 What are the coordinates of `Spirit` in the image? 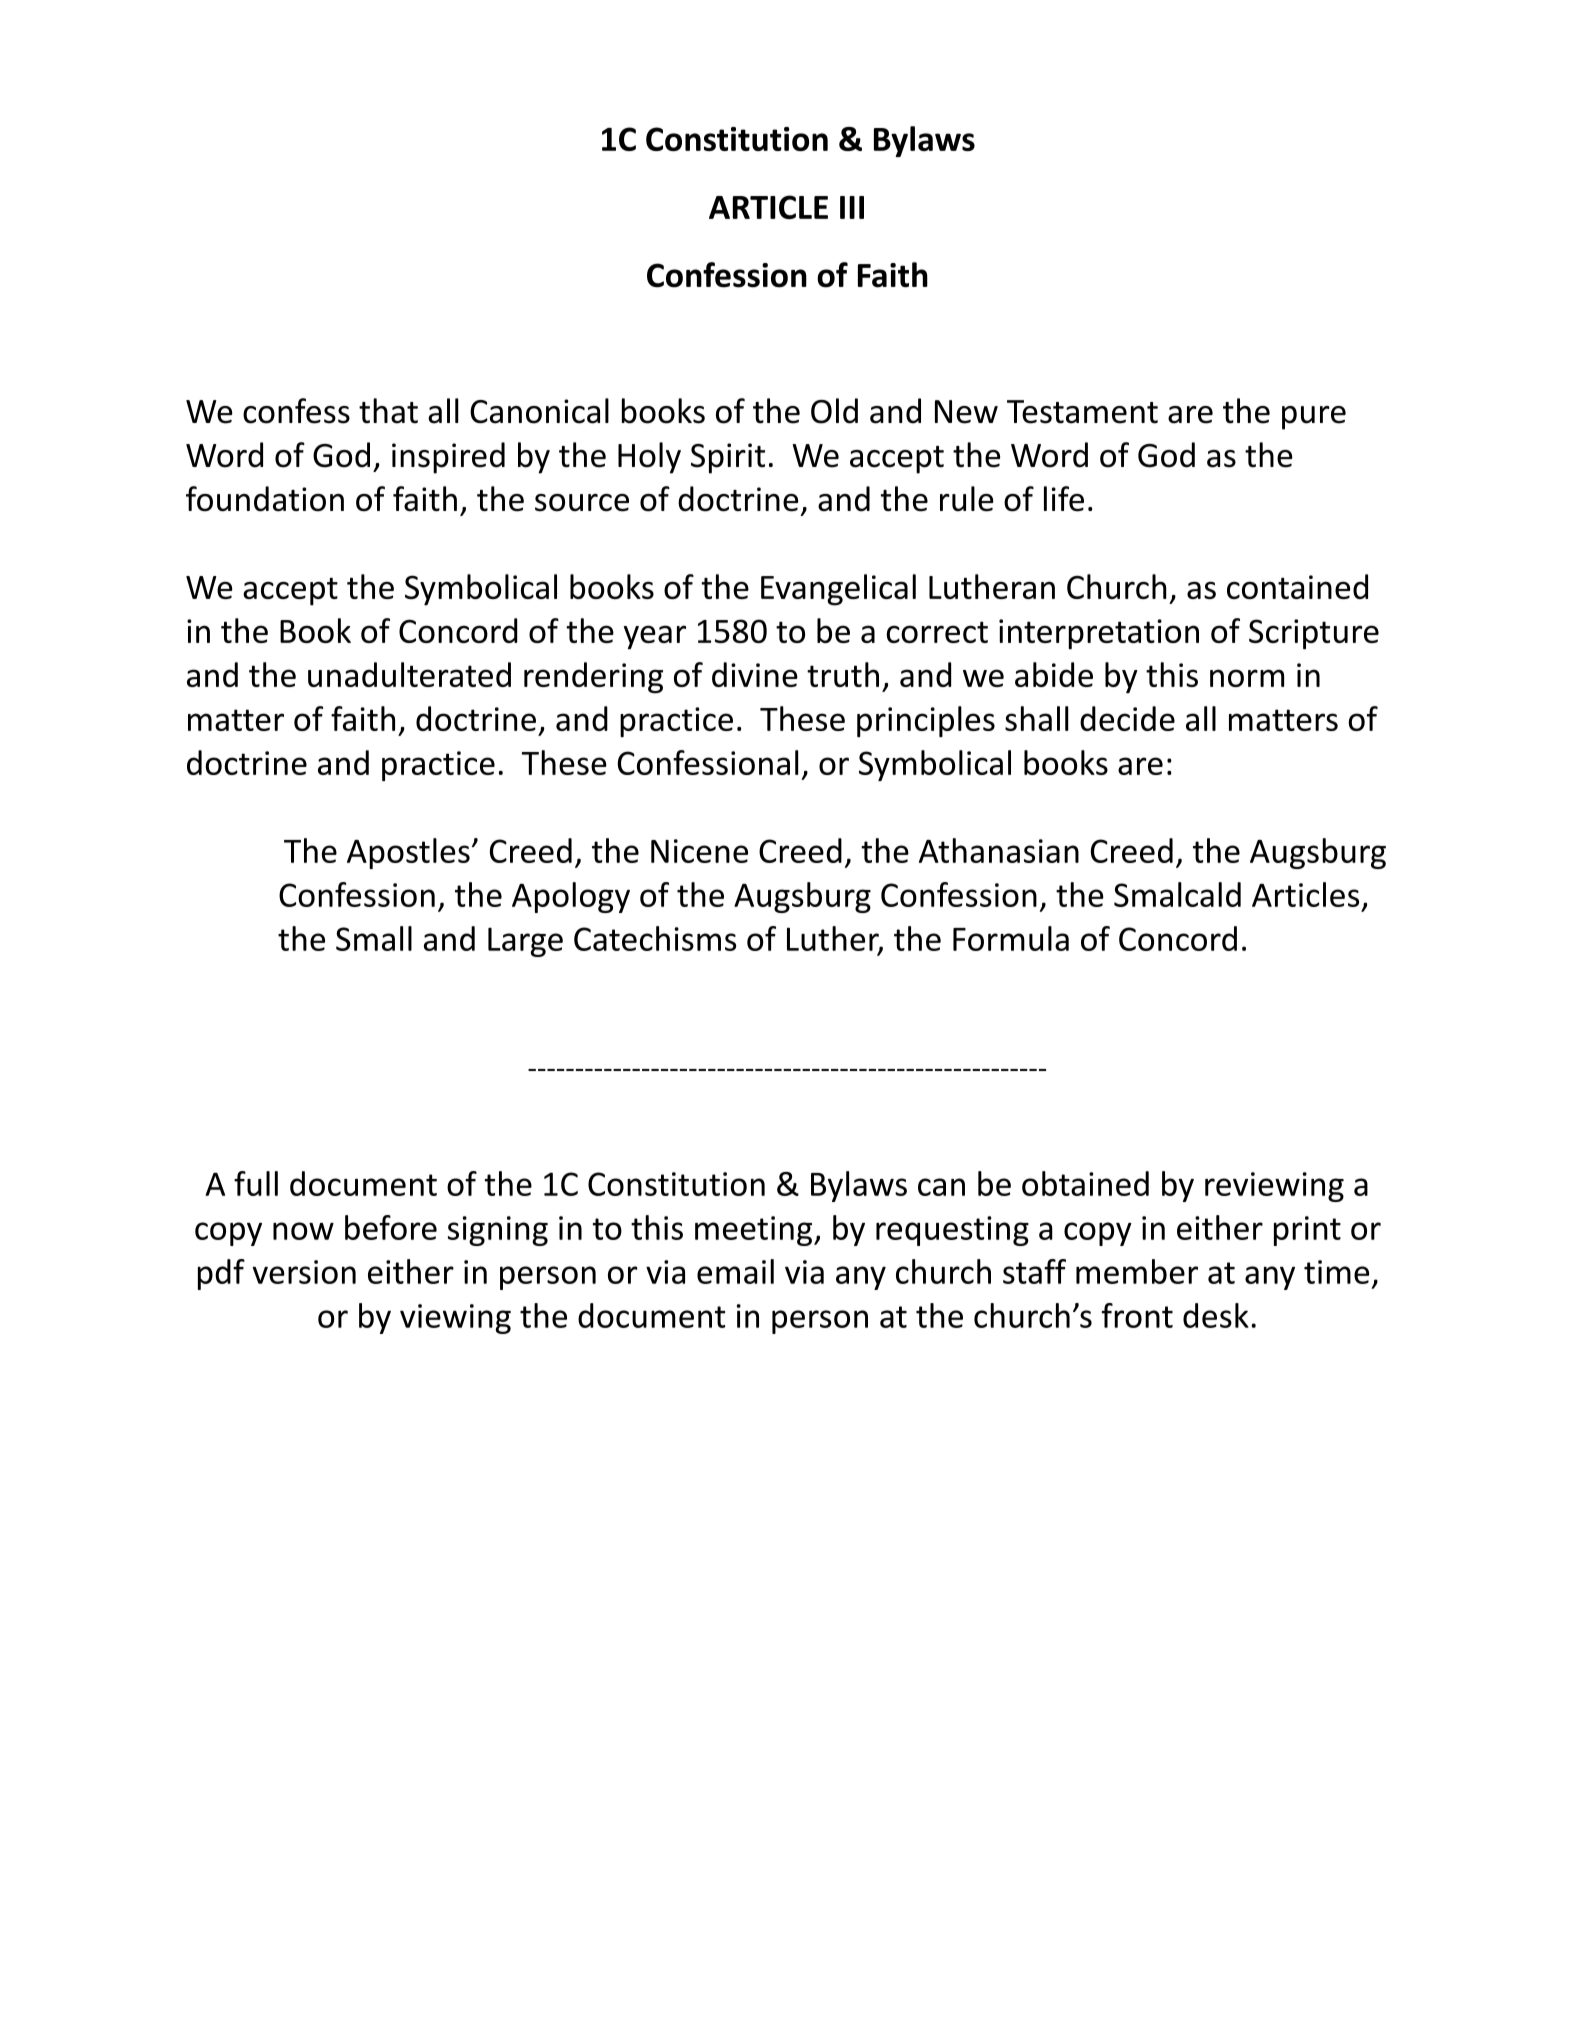 It's located at (728, 458).
